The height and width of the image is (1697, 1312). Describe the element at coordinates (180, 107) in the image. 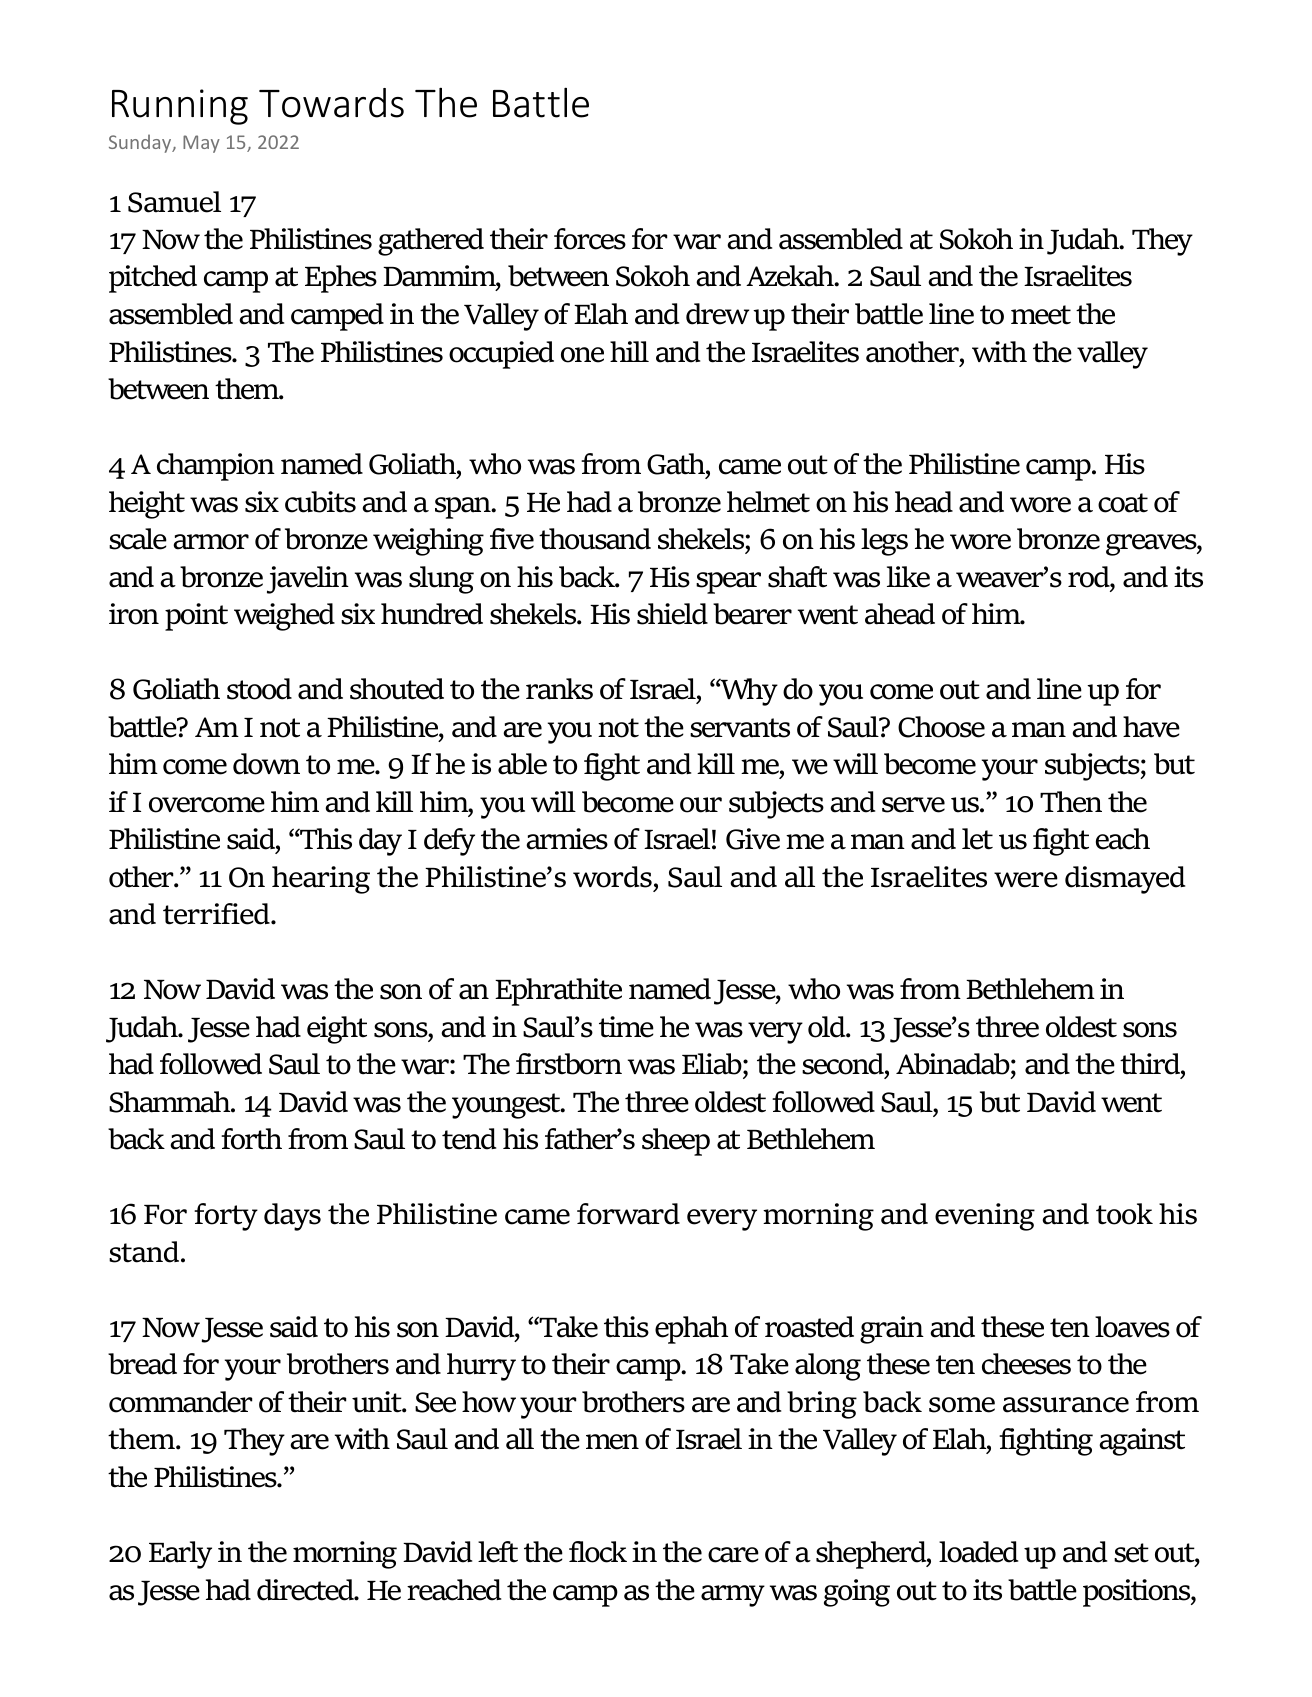

I see `Running` at that location.
